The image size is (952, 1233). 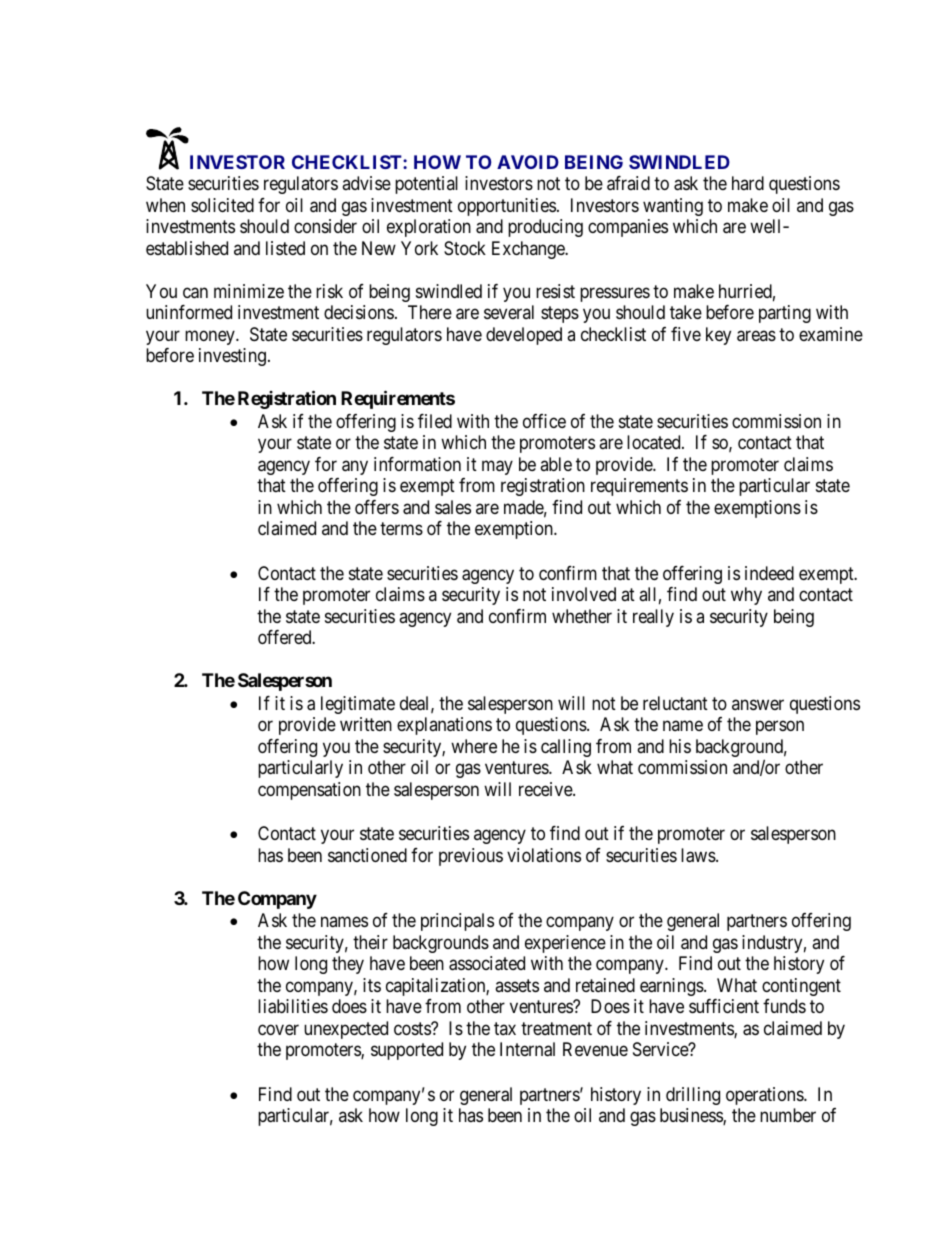 What do you see at coordinates (309, 791) in the image?
I see `compensation` at bounding box center [309, 791].
